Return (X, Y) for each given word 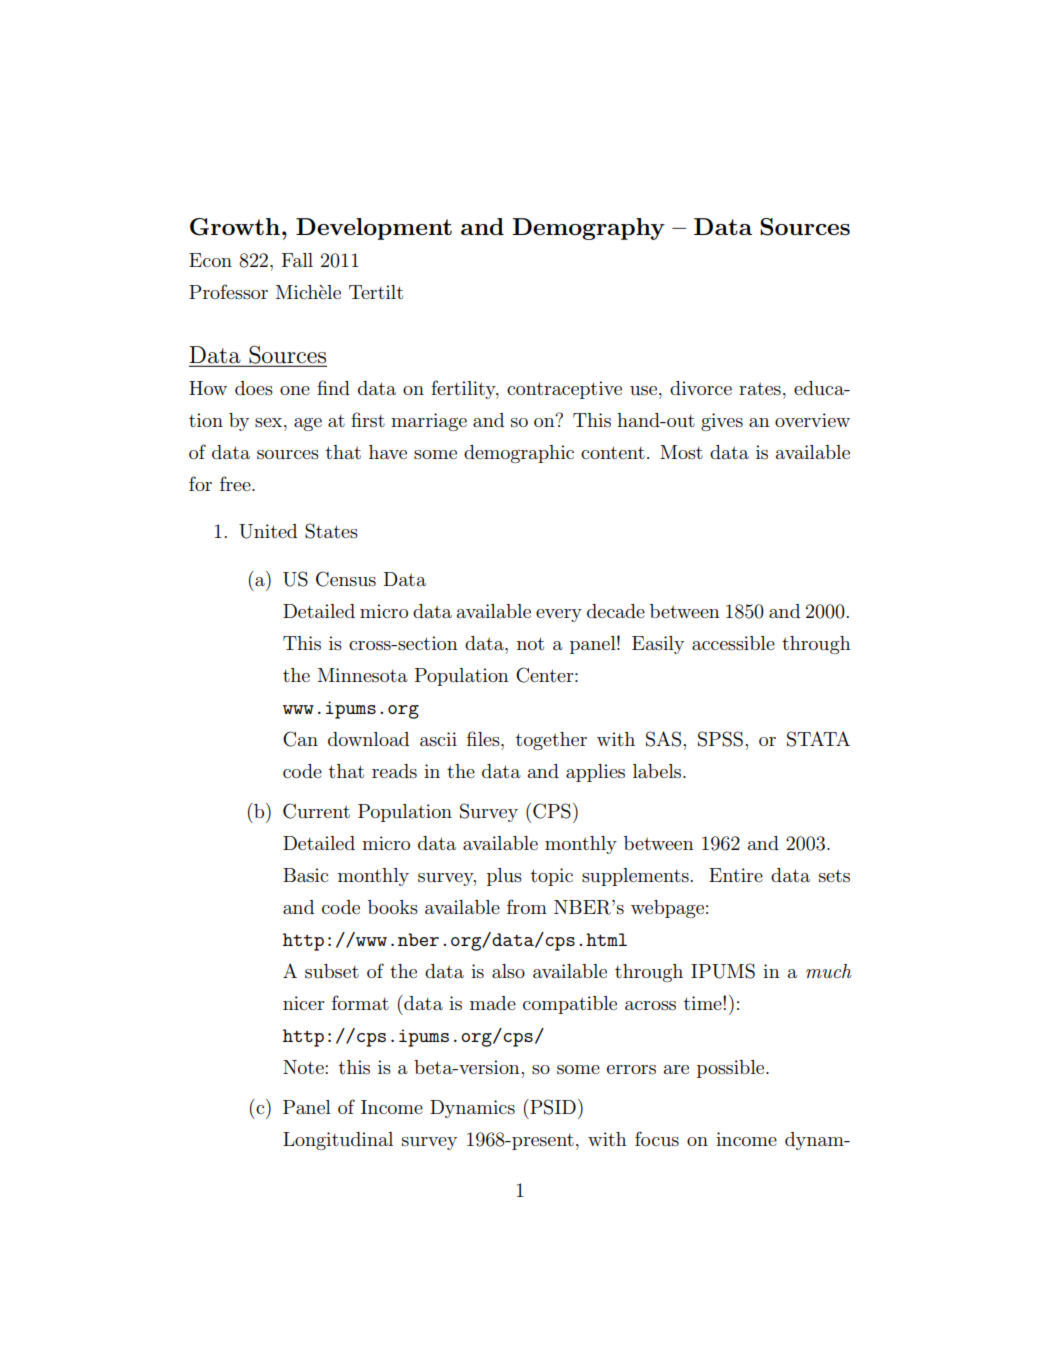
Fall (297, 260)
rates (760, 389)
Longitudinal (338, 1141)
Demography (589, 229)
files (484, 738)
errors (631, 1070)
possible (732, 1069)
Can (300, 739)
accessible (733, 643)
